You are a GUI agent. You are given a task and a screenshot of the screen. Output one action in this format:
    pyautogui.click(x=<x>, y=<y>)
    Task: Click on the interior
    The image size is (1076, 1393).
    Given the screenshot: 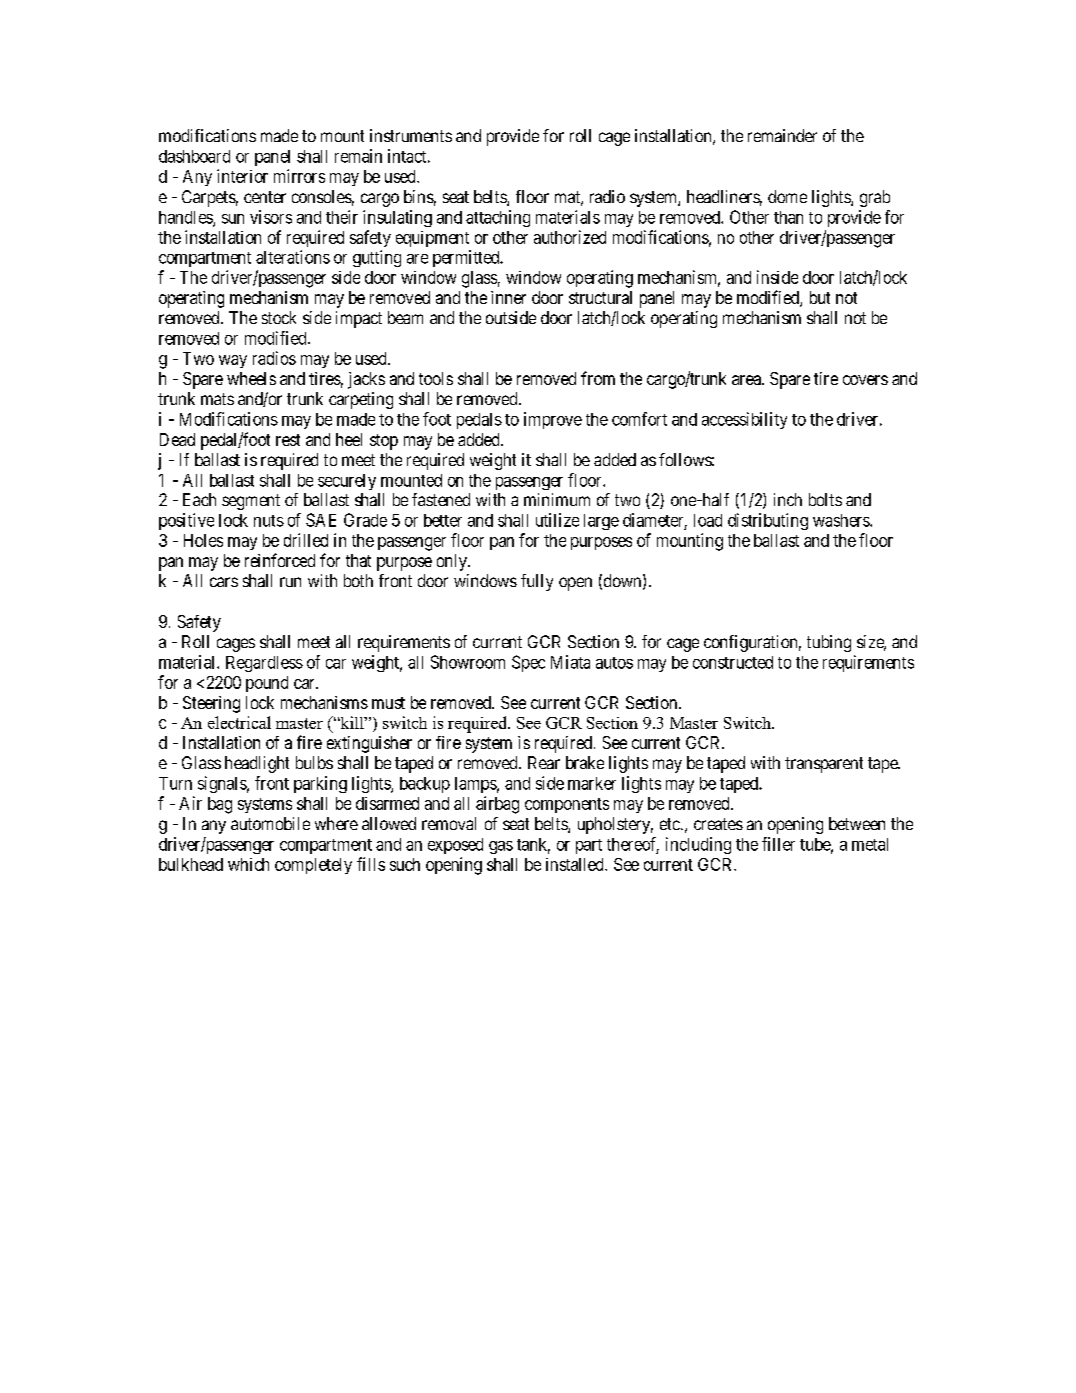 What is the action you would take?
    pyautogui.click(x=242, y=176)
